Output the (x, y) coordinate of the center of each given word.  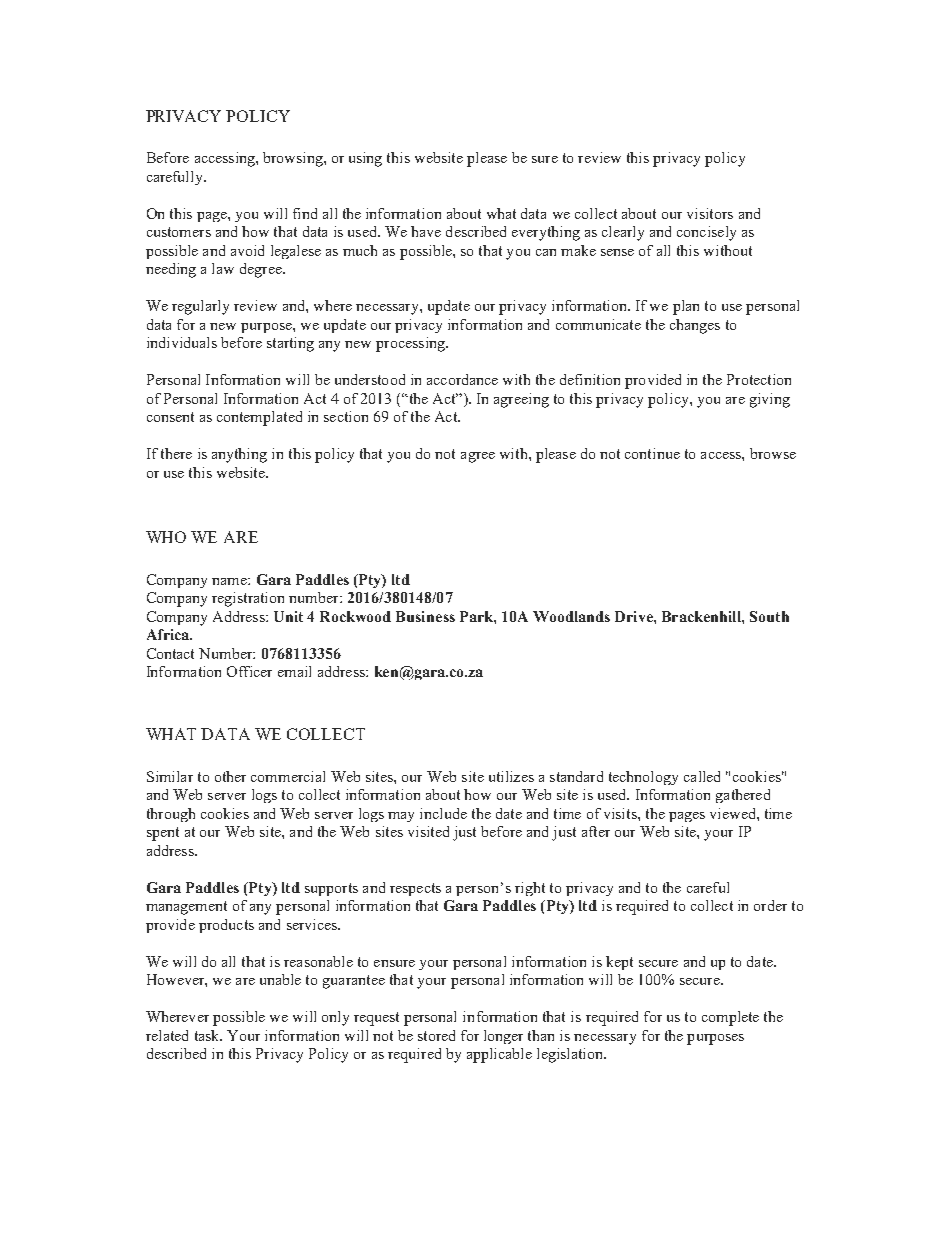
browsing (294, 159)
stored (436, 1035)
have (426, 231)
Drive (635, 616)
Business (425, 616)
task (208, 1035)
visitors (710, 213)
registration (248, 599)
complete (730, 1018)
